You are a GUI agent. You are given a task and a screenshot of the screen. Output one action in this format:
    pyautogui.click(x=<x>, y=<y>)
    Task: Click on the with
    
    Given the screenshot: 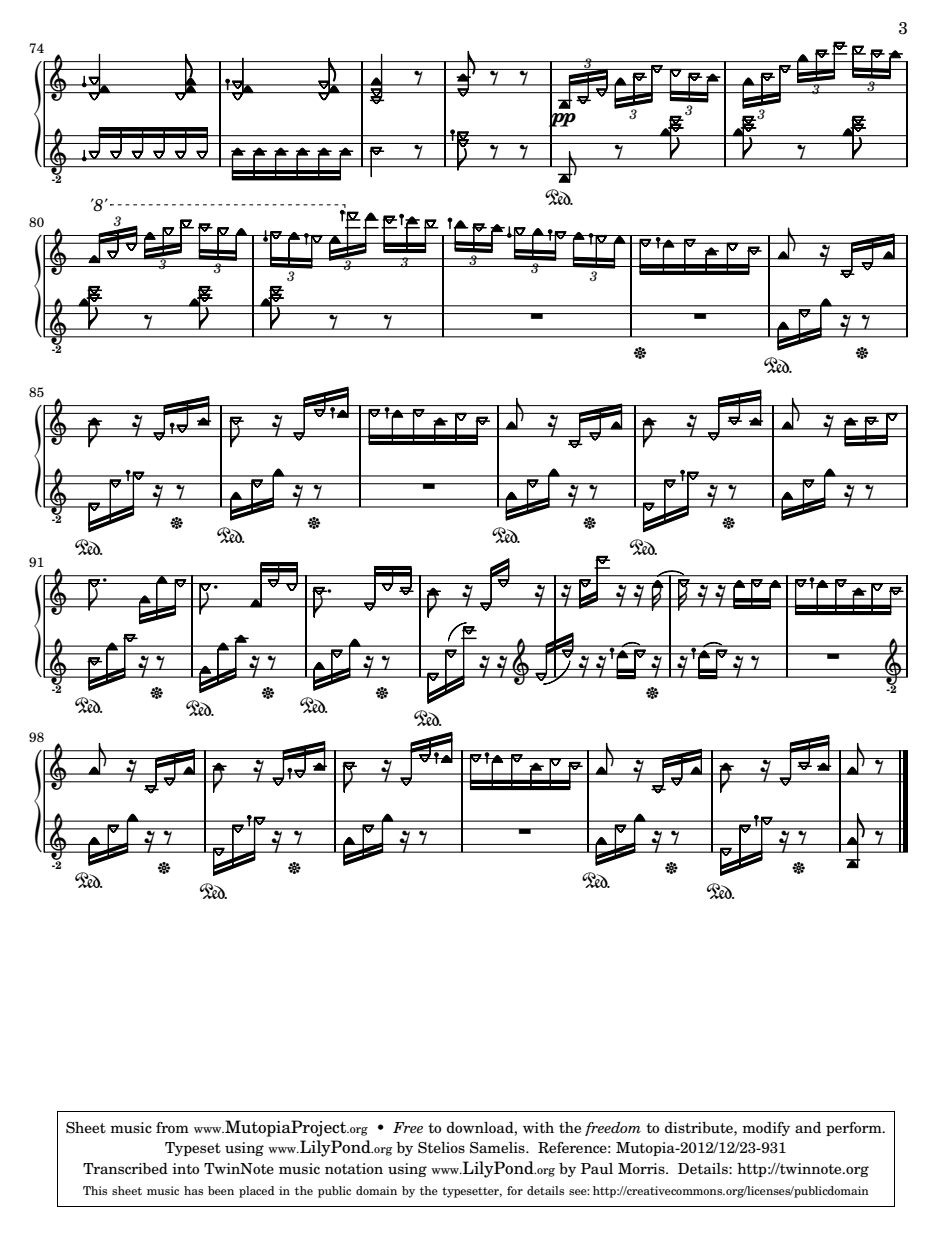 What is the action you would take?
    pyautogui.click(x=538, y=1127)
